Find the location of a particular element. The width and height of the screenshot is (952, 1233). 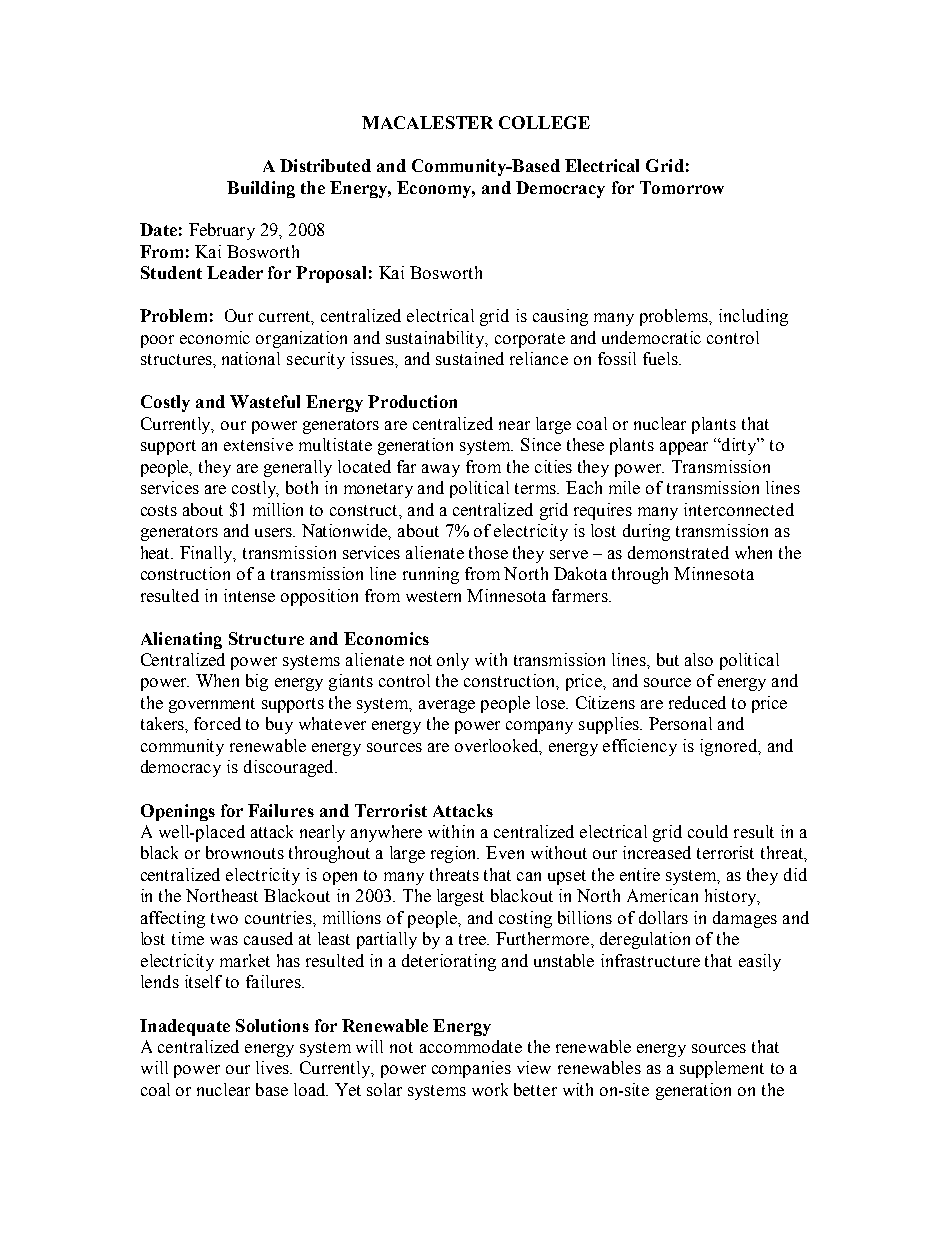

including is located at coordinates (753, 317).
